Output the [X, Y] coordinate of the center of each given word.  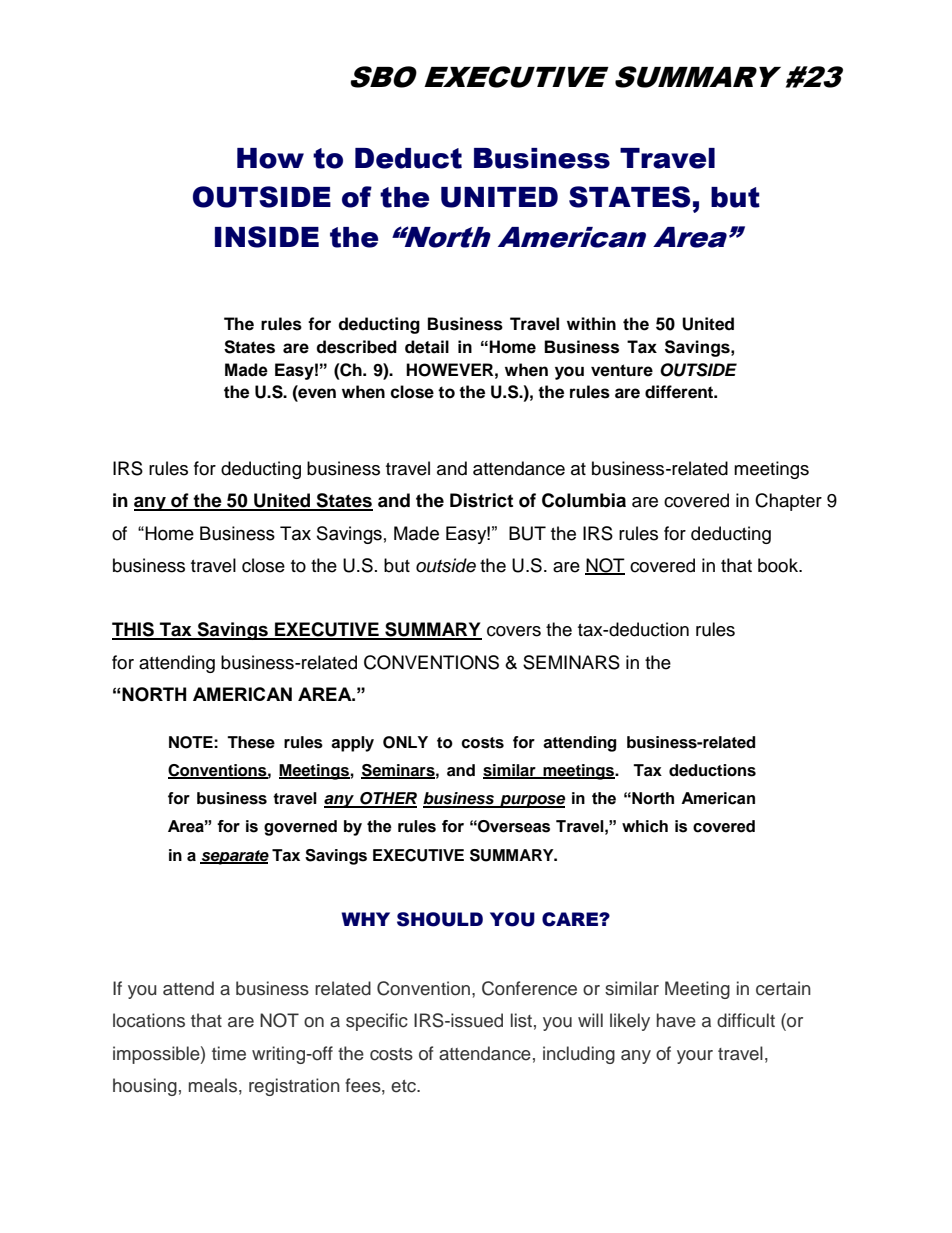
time [229, 1053]
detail [427, 347]
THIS [134, 630]
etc [405, 1086]
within [591, 323]
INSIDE [267, 237]
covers [514, 631]
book [779, 565]
